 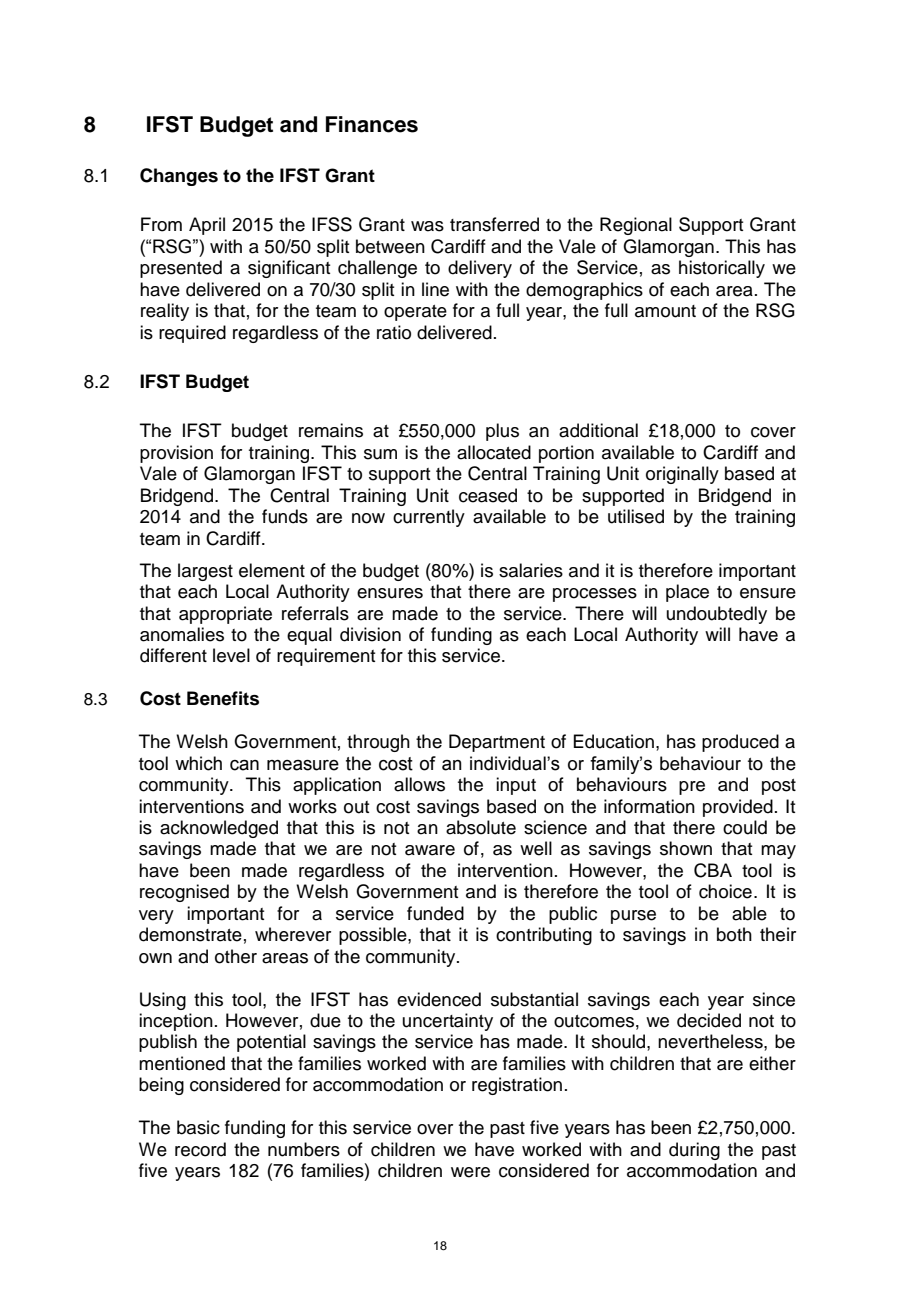 I want to click on funds, so click(x=285, y=516).
